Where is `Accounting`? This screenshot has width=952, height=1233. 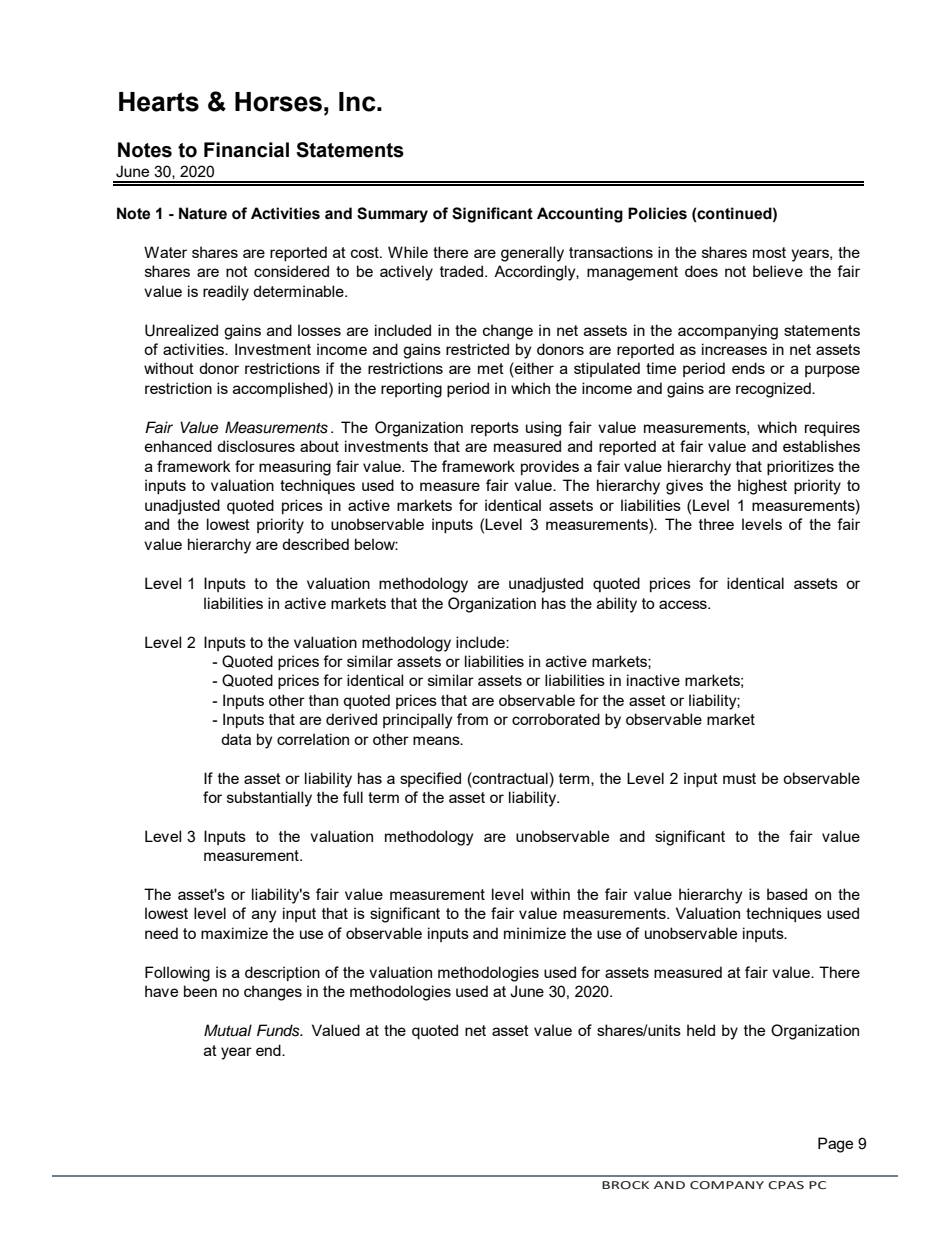 Accounting is located at coordinates (580, 215).
